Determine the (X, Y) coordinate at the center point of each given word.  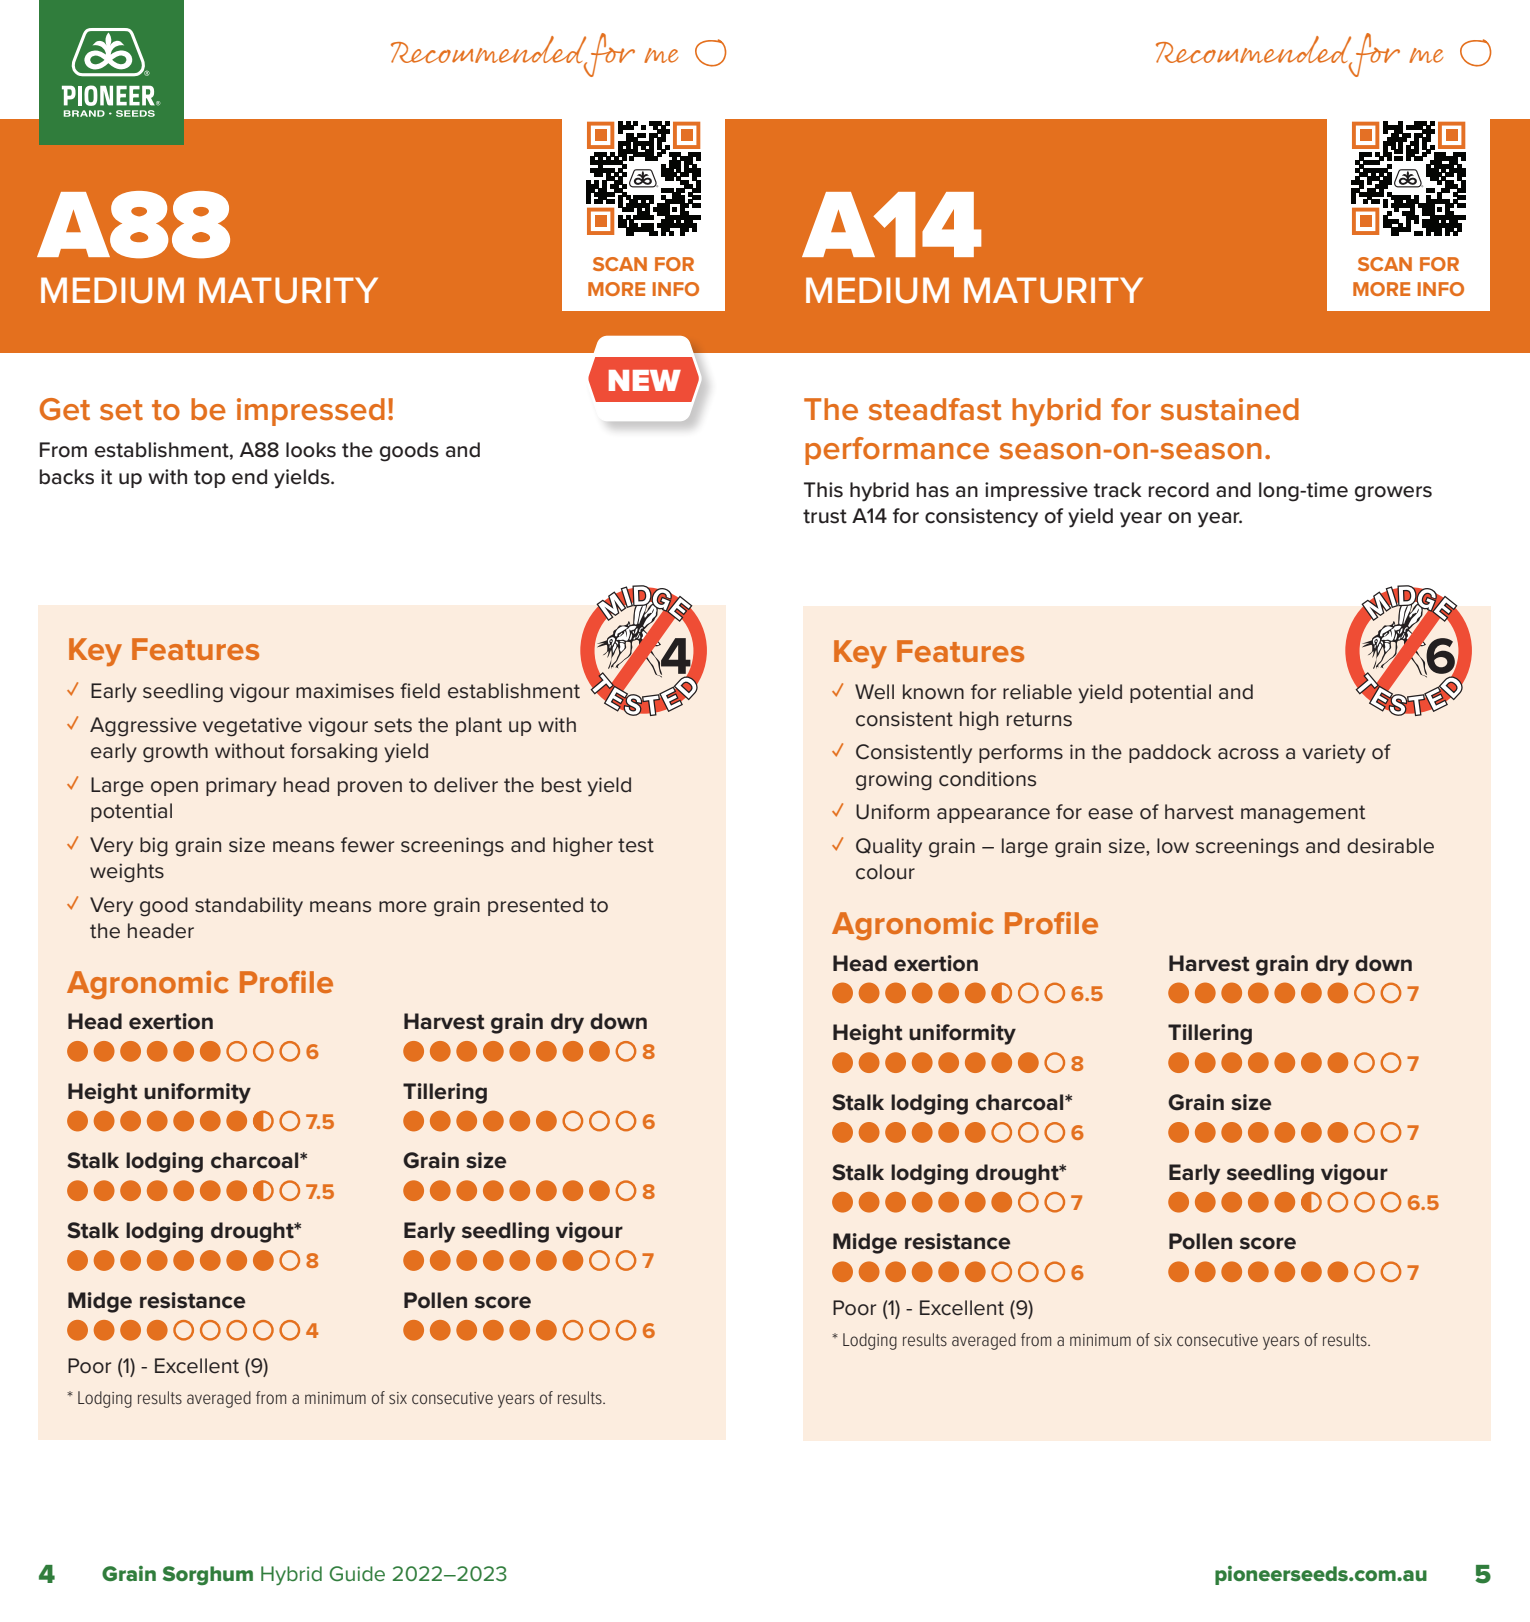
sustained (1230, 409)
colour (885, 872)
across (1248, 754)
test (636, 845)
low (1173, 846)
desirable (1390, 846)
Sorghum (208, 1575)
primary (241, 787)
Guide (357, 1574)
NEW (645, 380)
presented (535, 906)
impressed (311, 412)
